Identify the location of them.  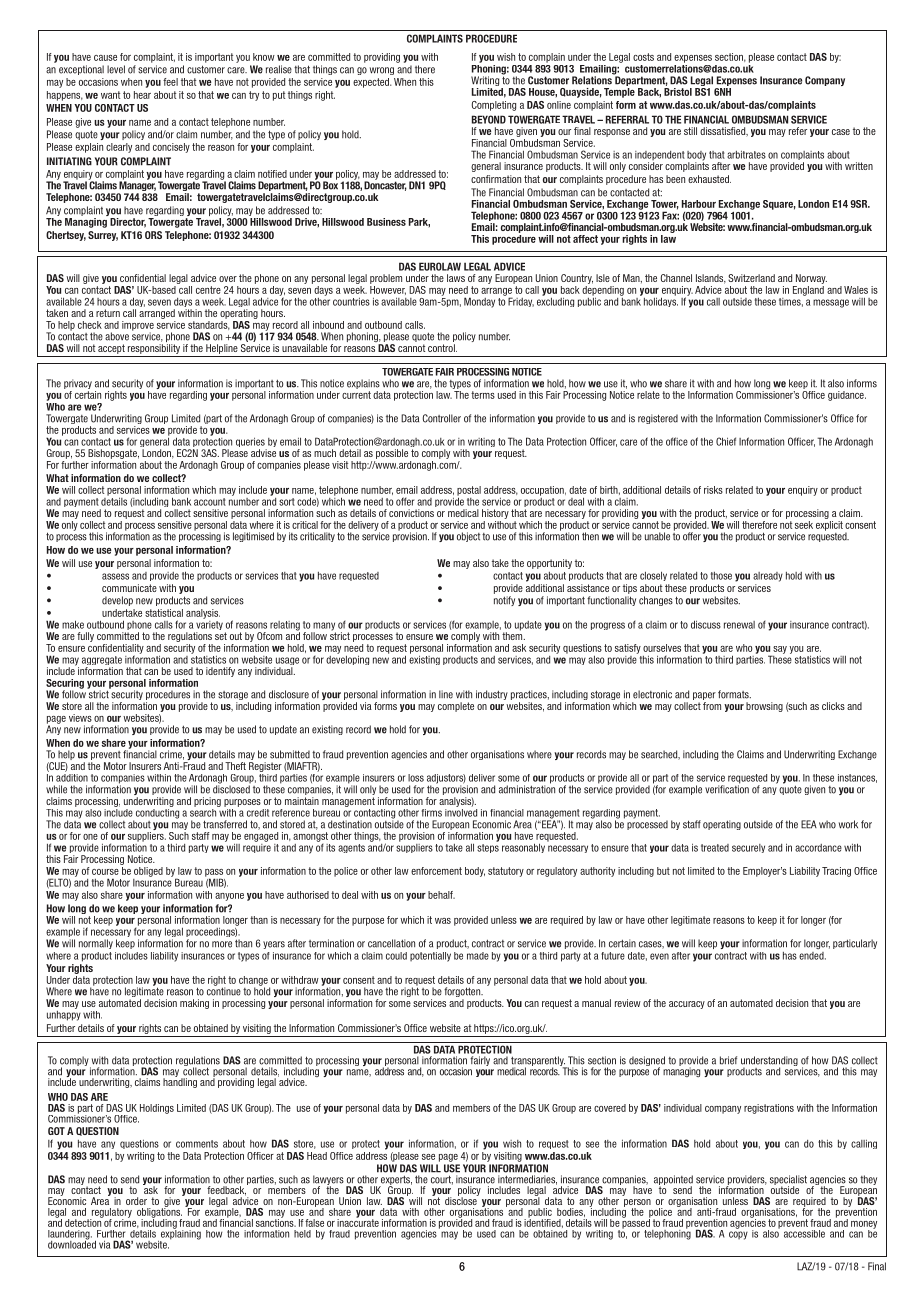
(513, 635).
